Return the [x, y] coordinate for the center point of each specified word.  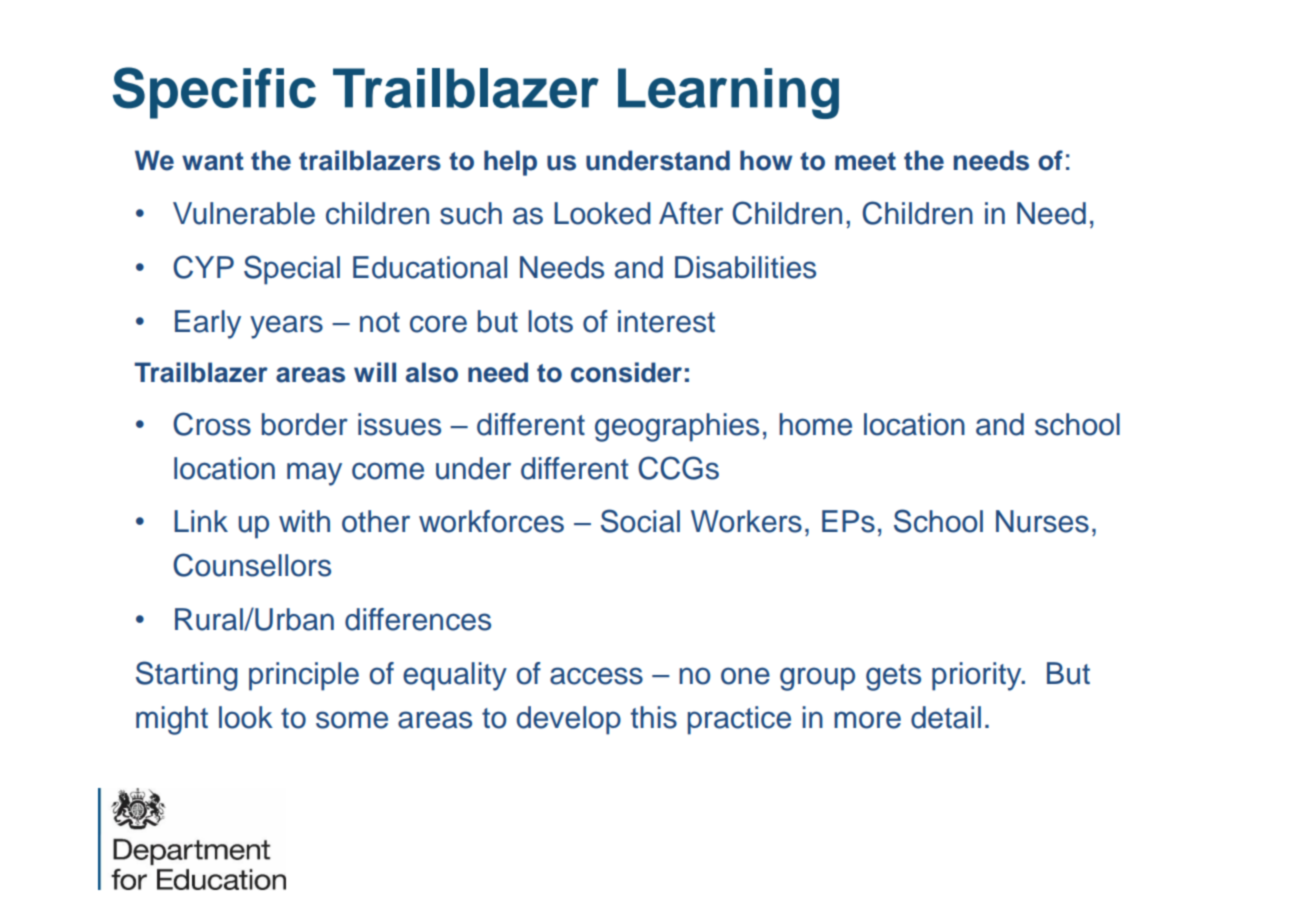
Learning [728, 93]
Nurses [1042, 521]
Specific [214, 93]
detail [946, 717]
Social [640, 521]
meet [865, 161]
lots [550, 321]
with [304, 521]
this [654, 717]
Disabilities [745, 267]
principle [304, 676]
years [286, 327]
